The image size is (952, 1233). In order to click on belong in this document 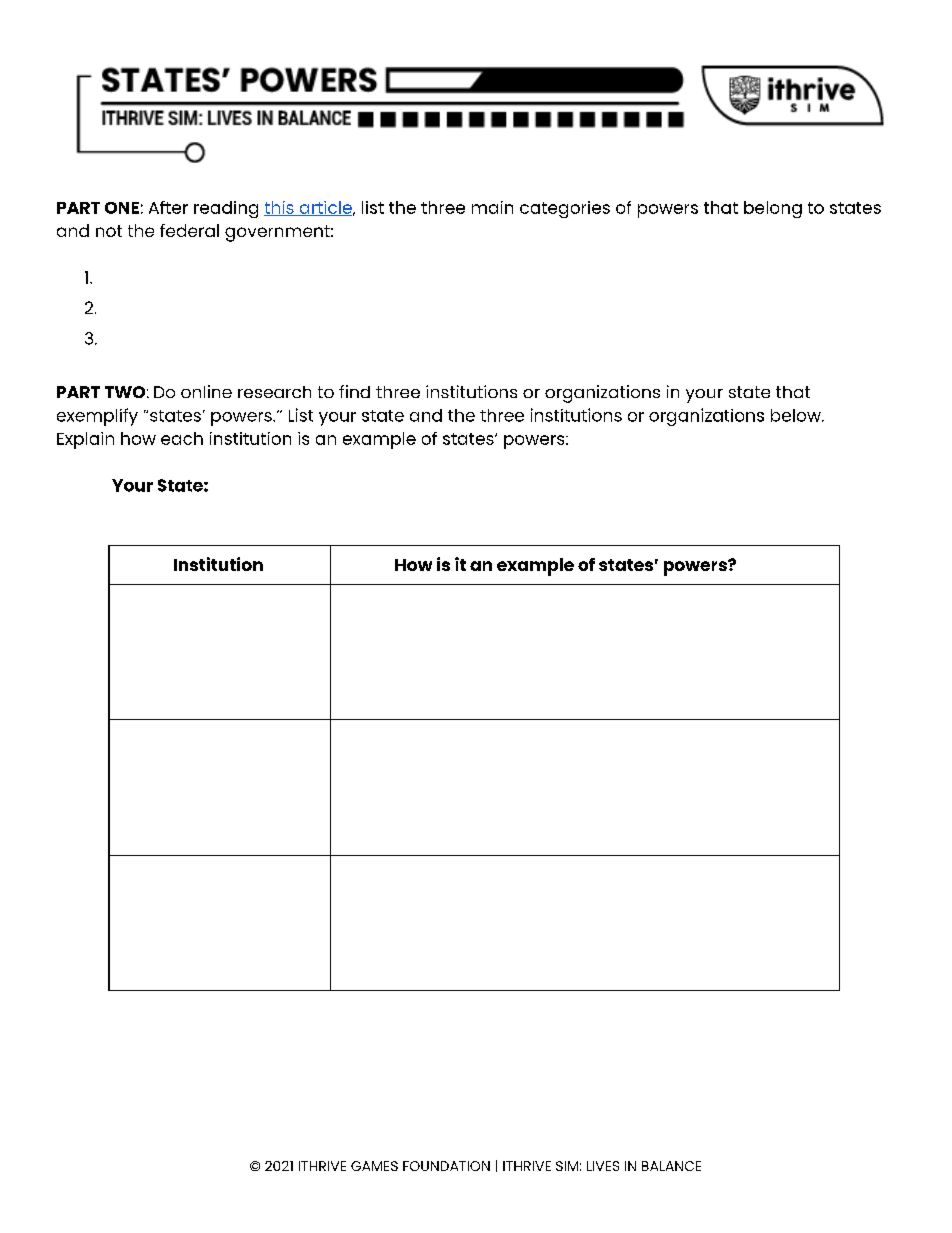, I will do `click(773, 209)`.
